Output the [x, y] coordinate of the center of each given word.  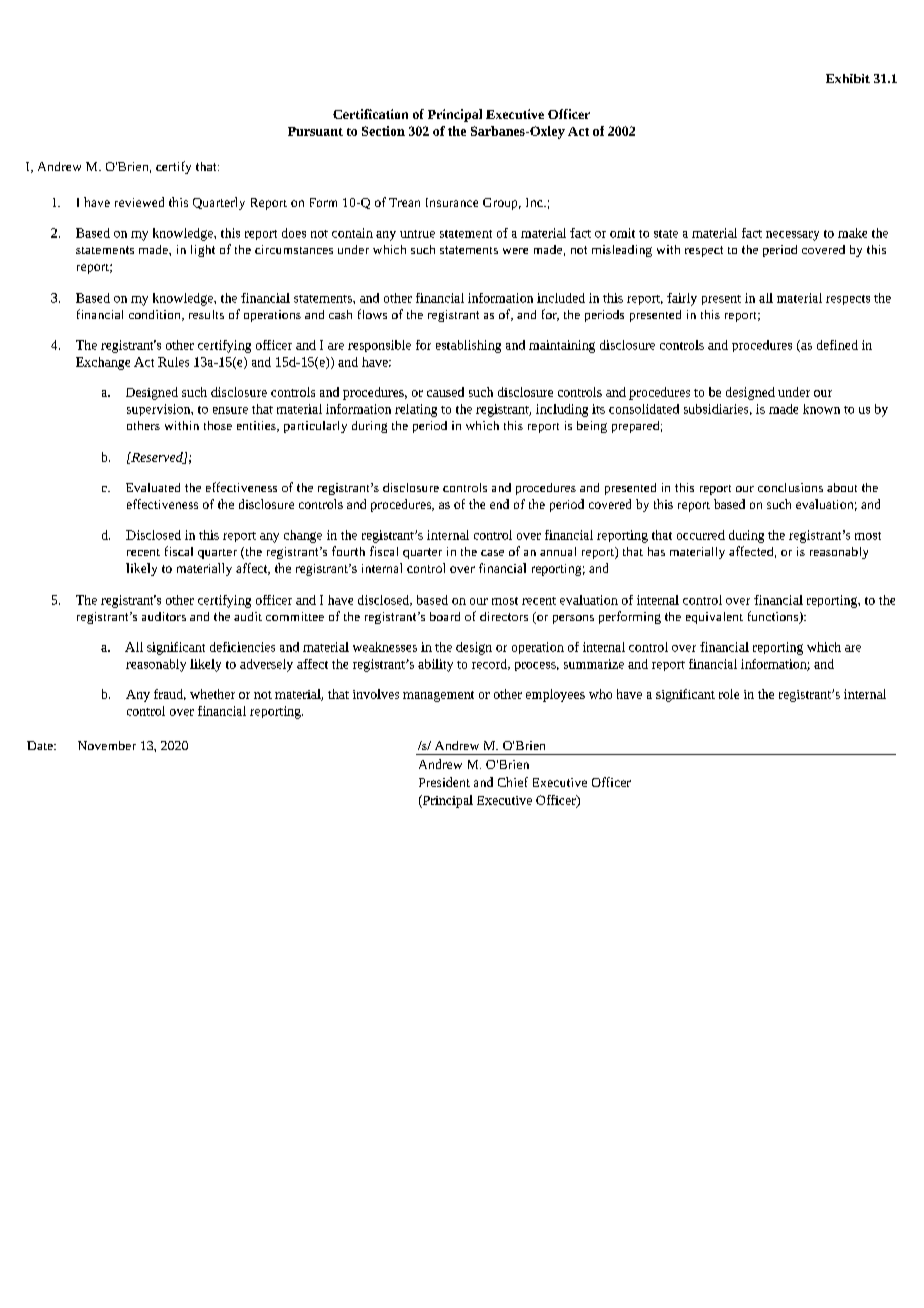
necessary [792, 236]
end [499, 504]
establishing [468, 346]
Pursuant [315, 131]
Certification [370, 114]
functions [774, 617]
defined [837, 345]
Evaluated [153, 487]
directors [504, 616]
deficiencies [242, 647]
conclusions [790, 487]
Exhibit [848, 78]
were [515, 251]
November [107, 745]
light [203, 251]
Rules [173, 362]
